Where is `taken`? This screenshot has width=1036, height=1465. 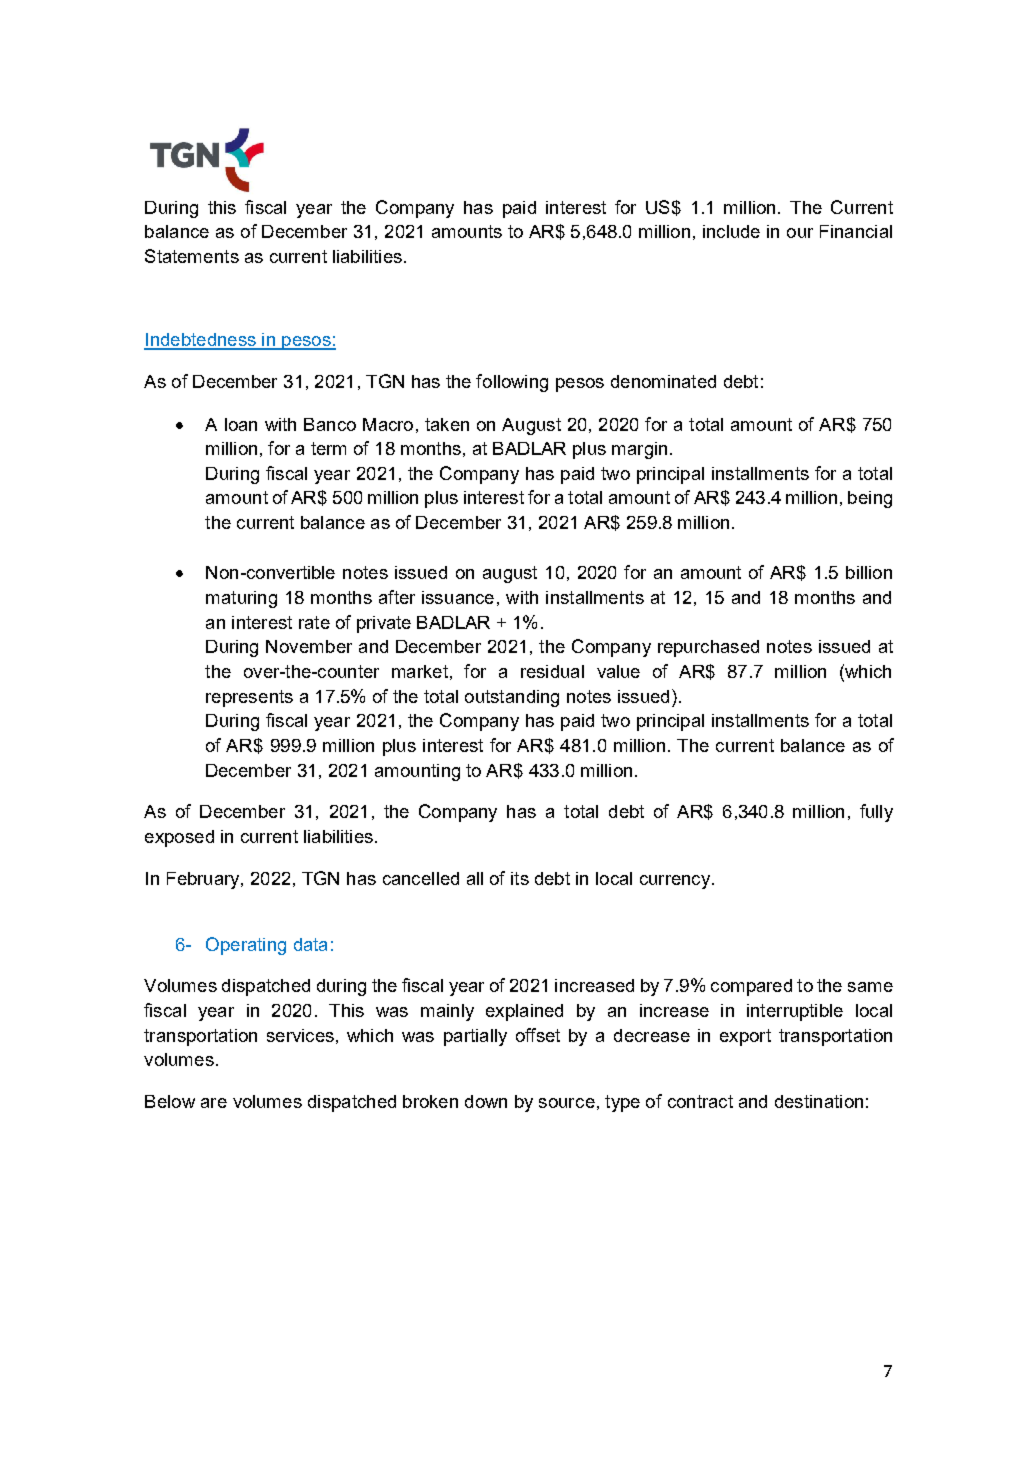 taken is located at coordinates (447, 424).
